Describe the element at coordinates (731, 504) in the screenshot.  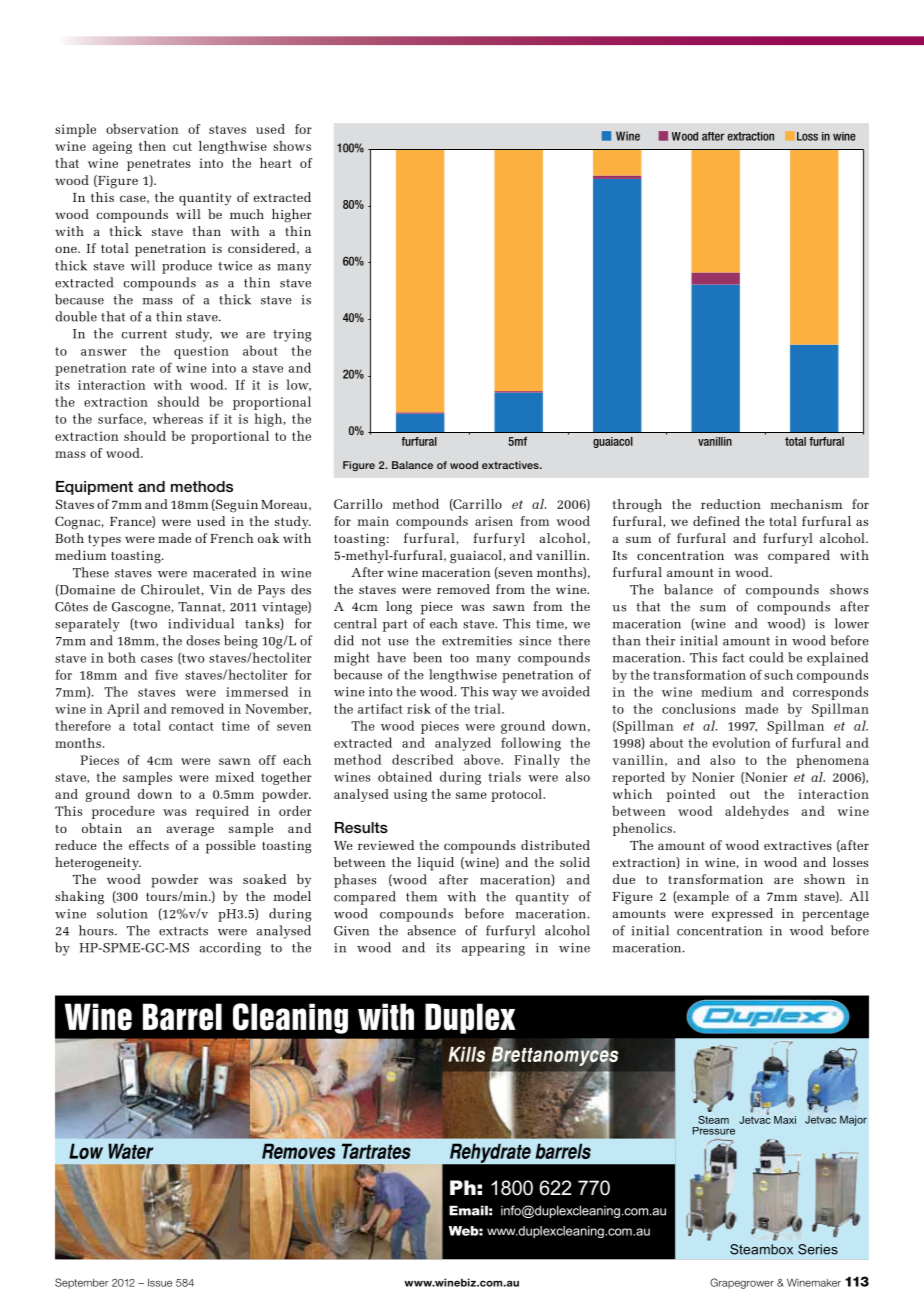
I see `reduction` at that location.
